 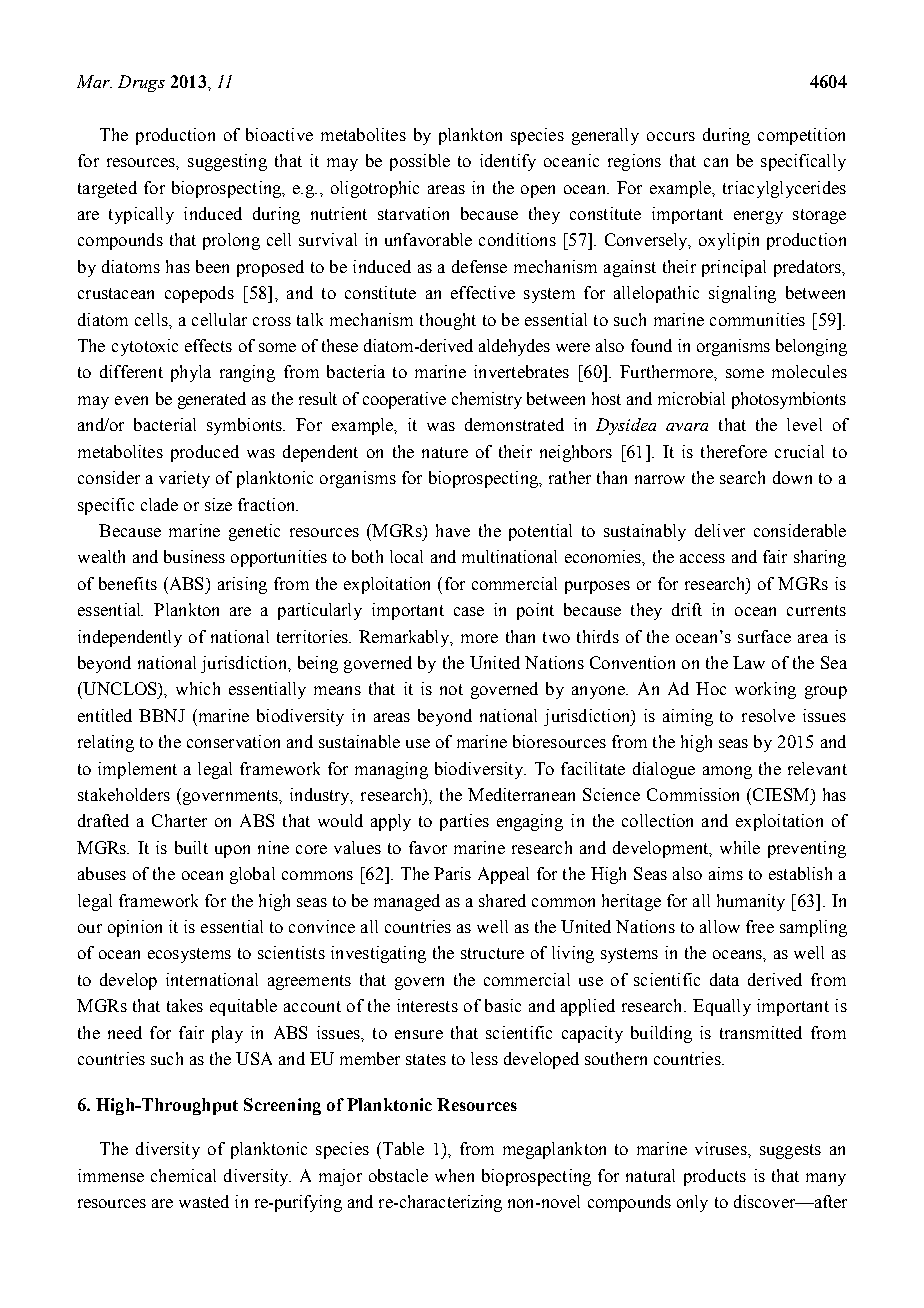 I want to click on Drugs, so click(x=141, y=83).
